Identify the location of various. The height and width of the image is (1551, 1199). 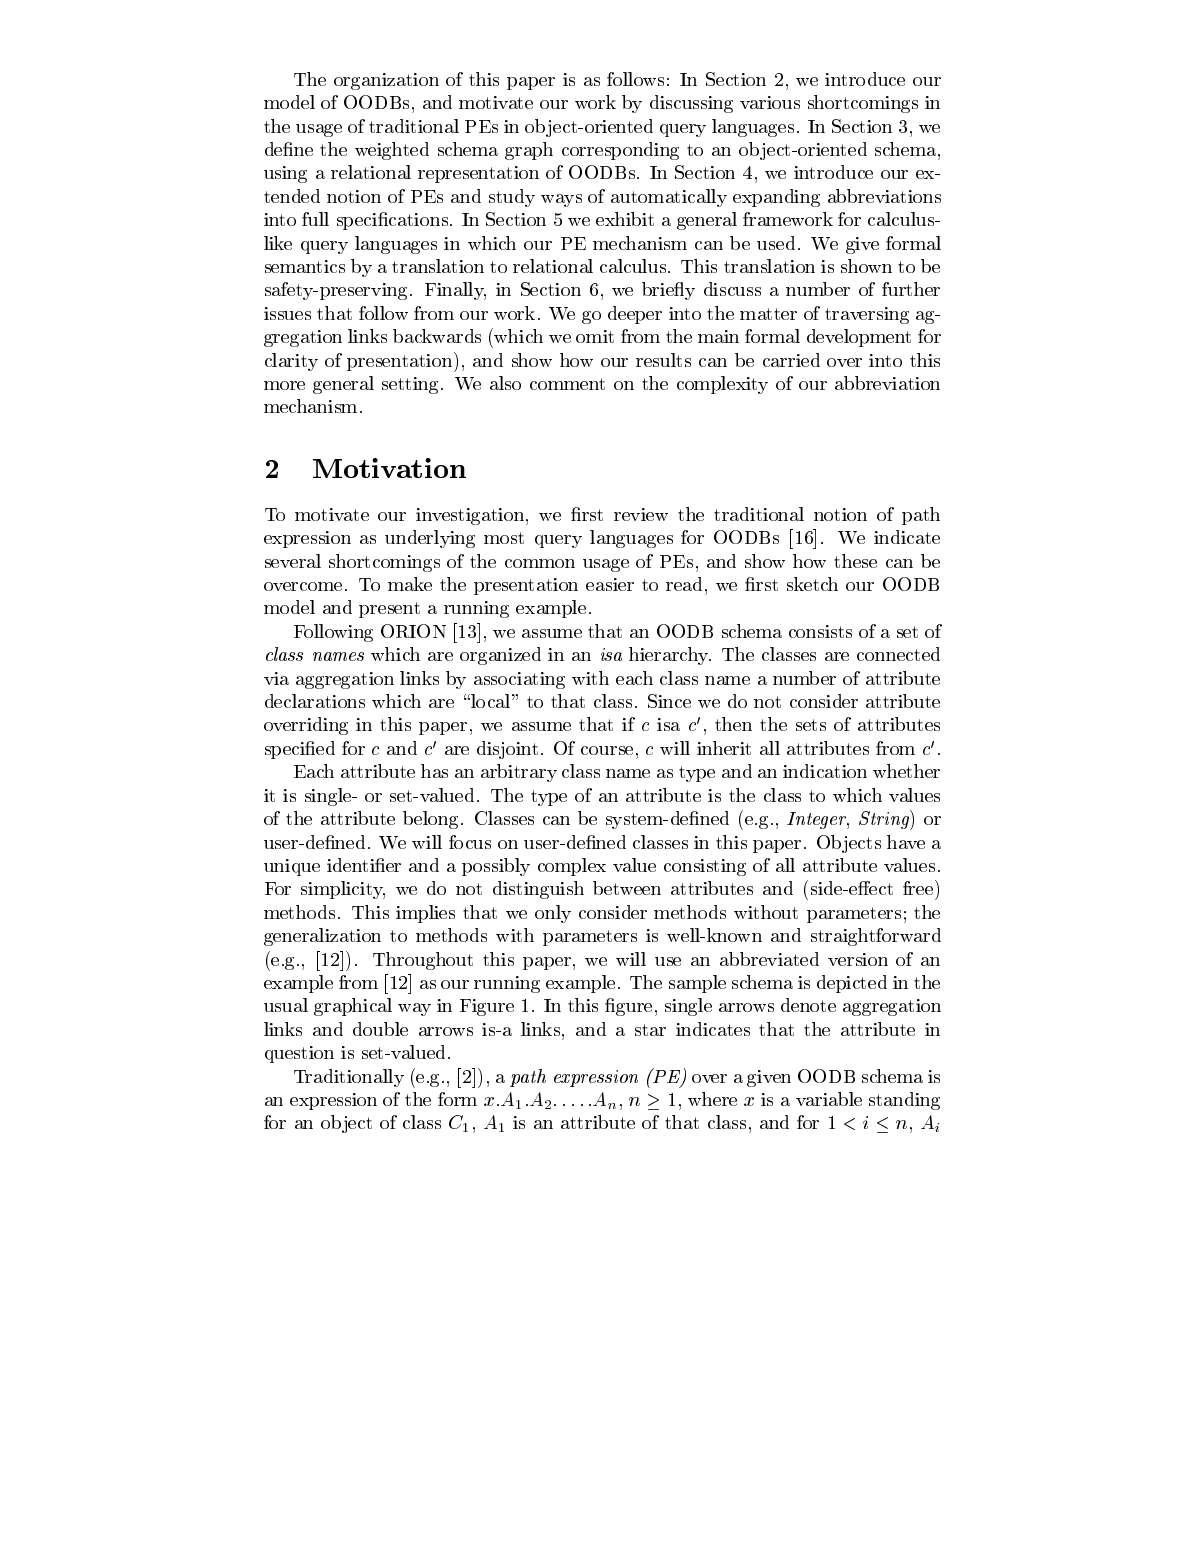
(770, 102).
